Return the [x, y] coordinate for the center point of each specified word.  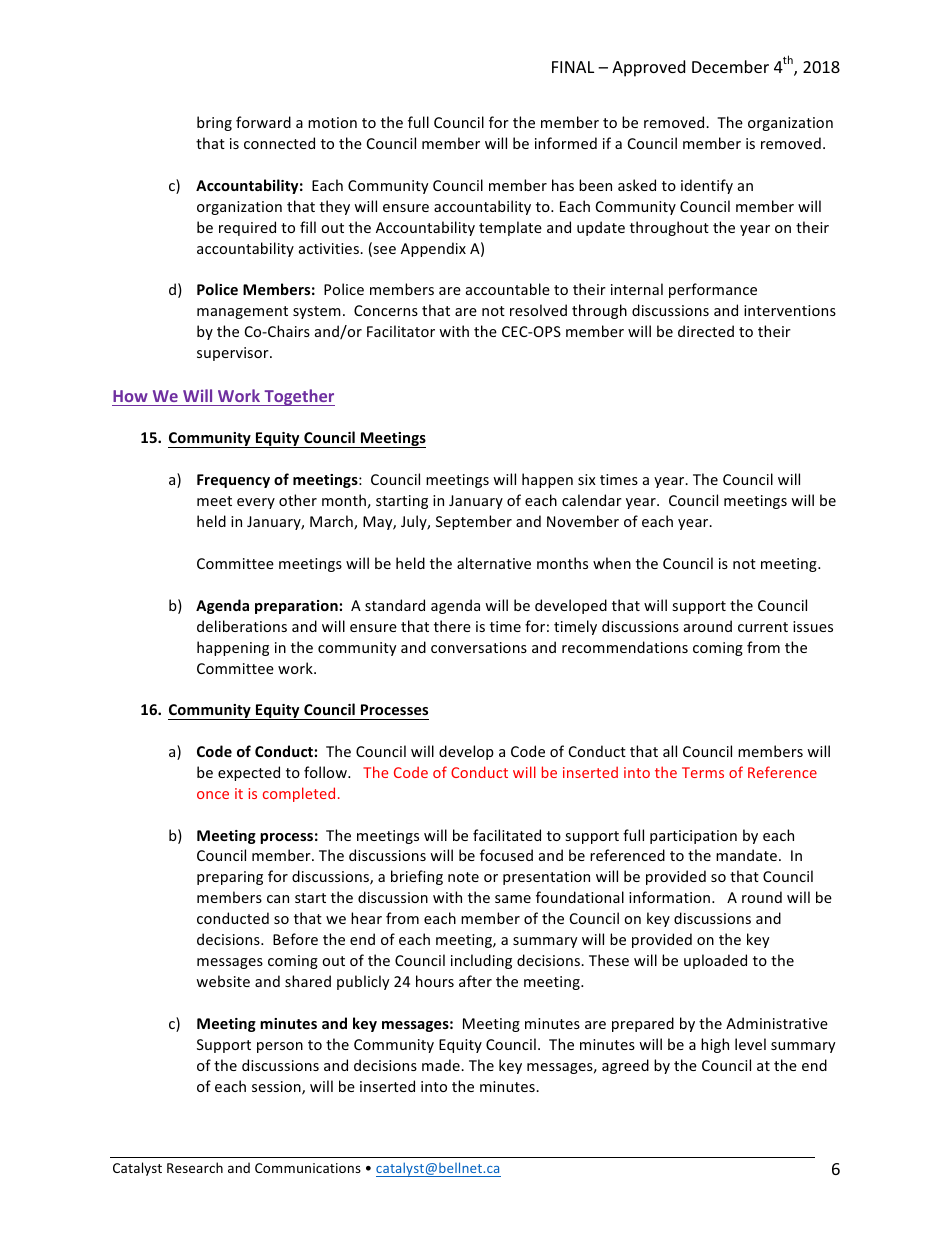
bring [214, 123]
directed [706, 331]
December [730, 66]
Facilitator [401, 331]
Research [195, 1167]
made [442, 1065]
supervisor [234, 354]
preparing [230, 878]
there [452, 626]
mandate [746, 855]
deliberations [242, 626]
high [715, 1045]
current [763, 627]
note [463, 877]
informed [566, 143]
